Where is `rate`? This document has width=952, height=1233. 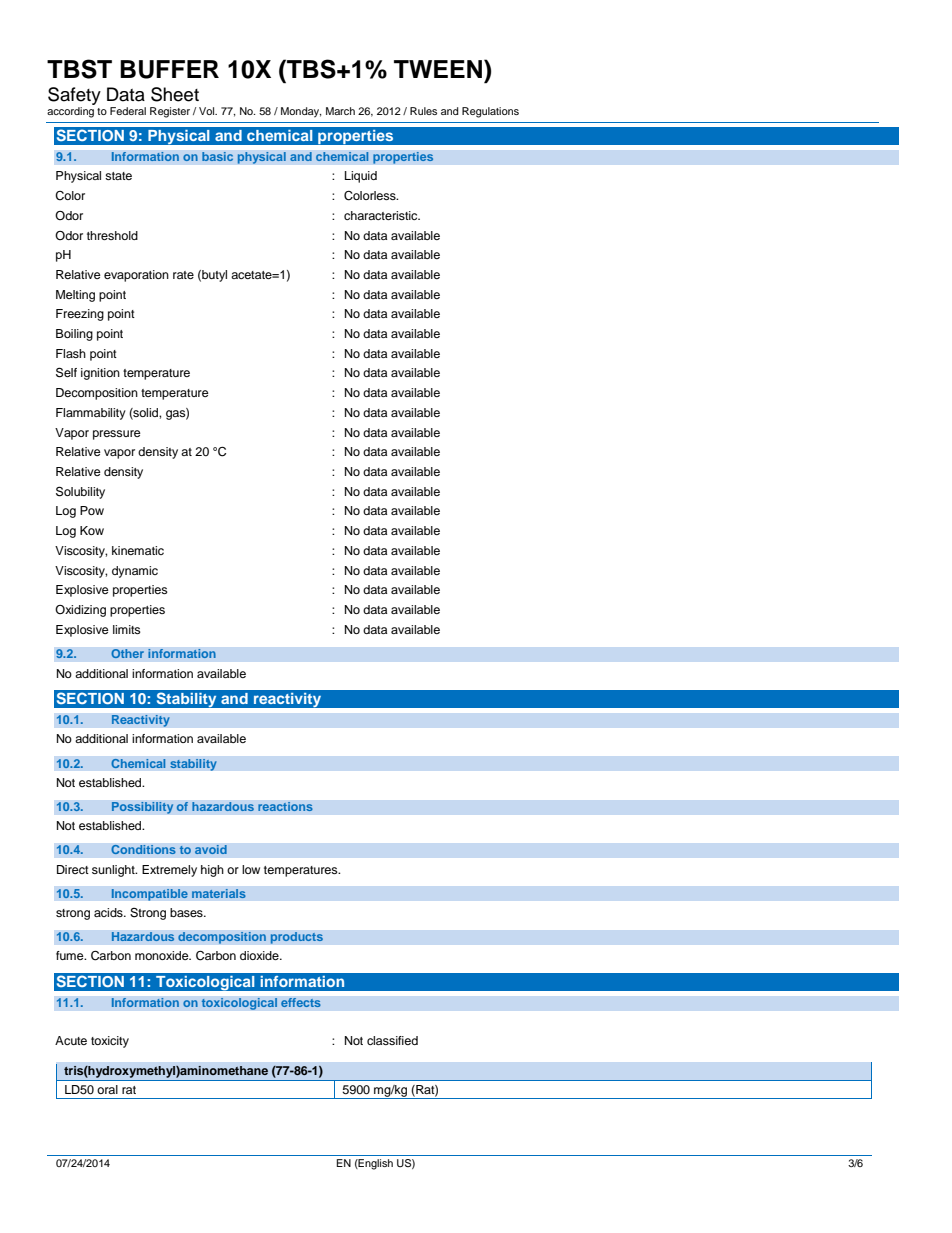
rate is located at coordinates (183, 275).
